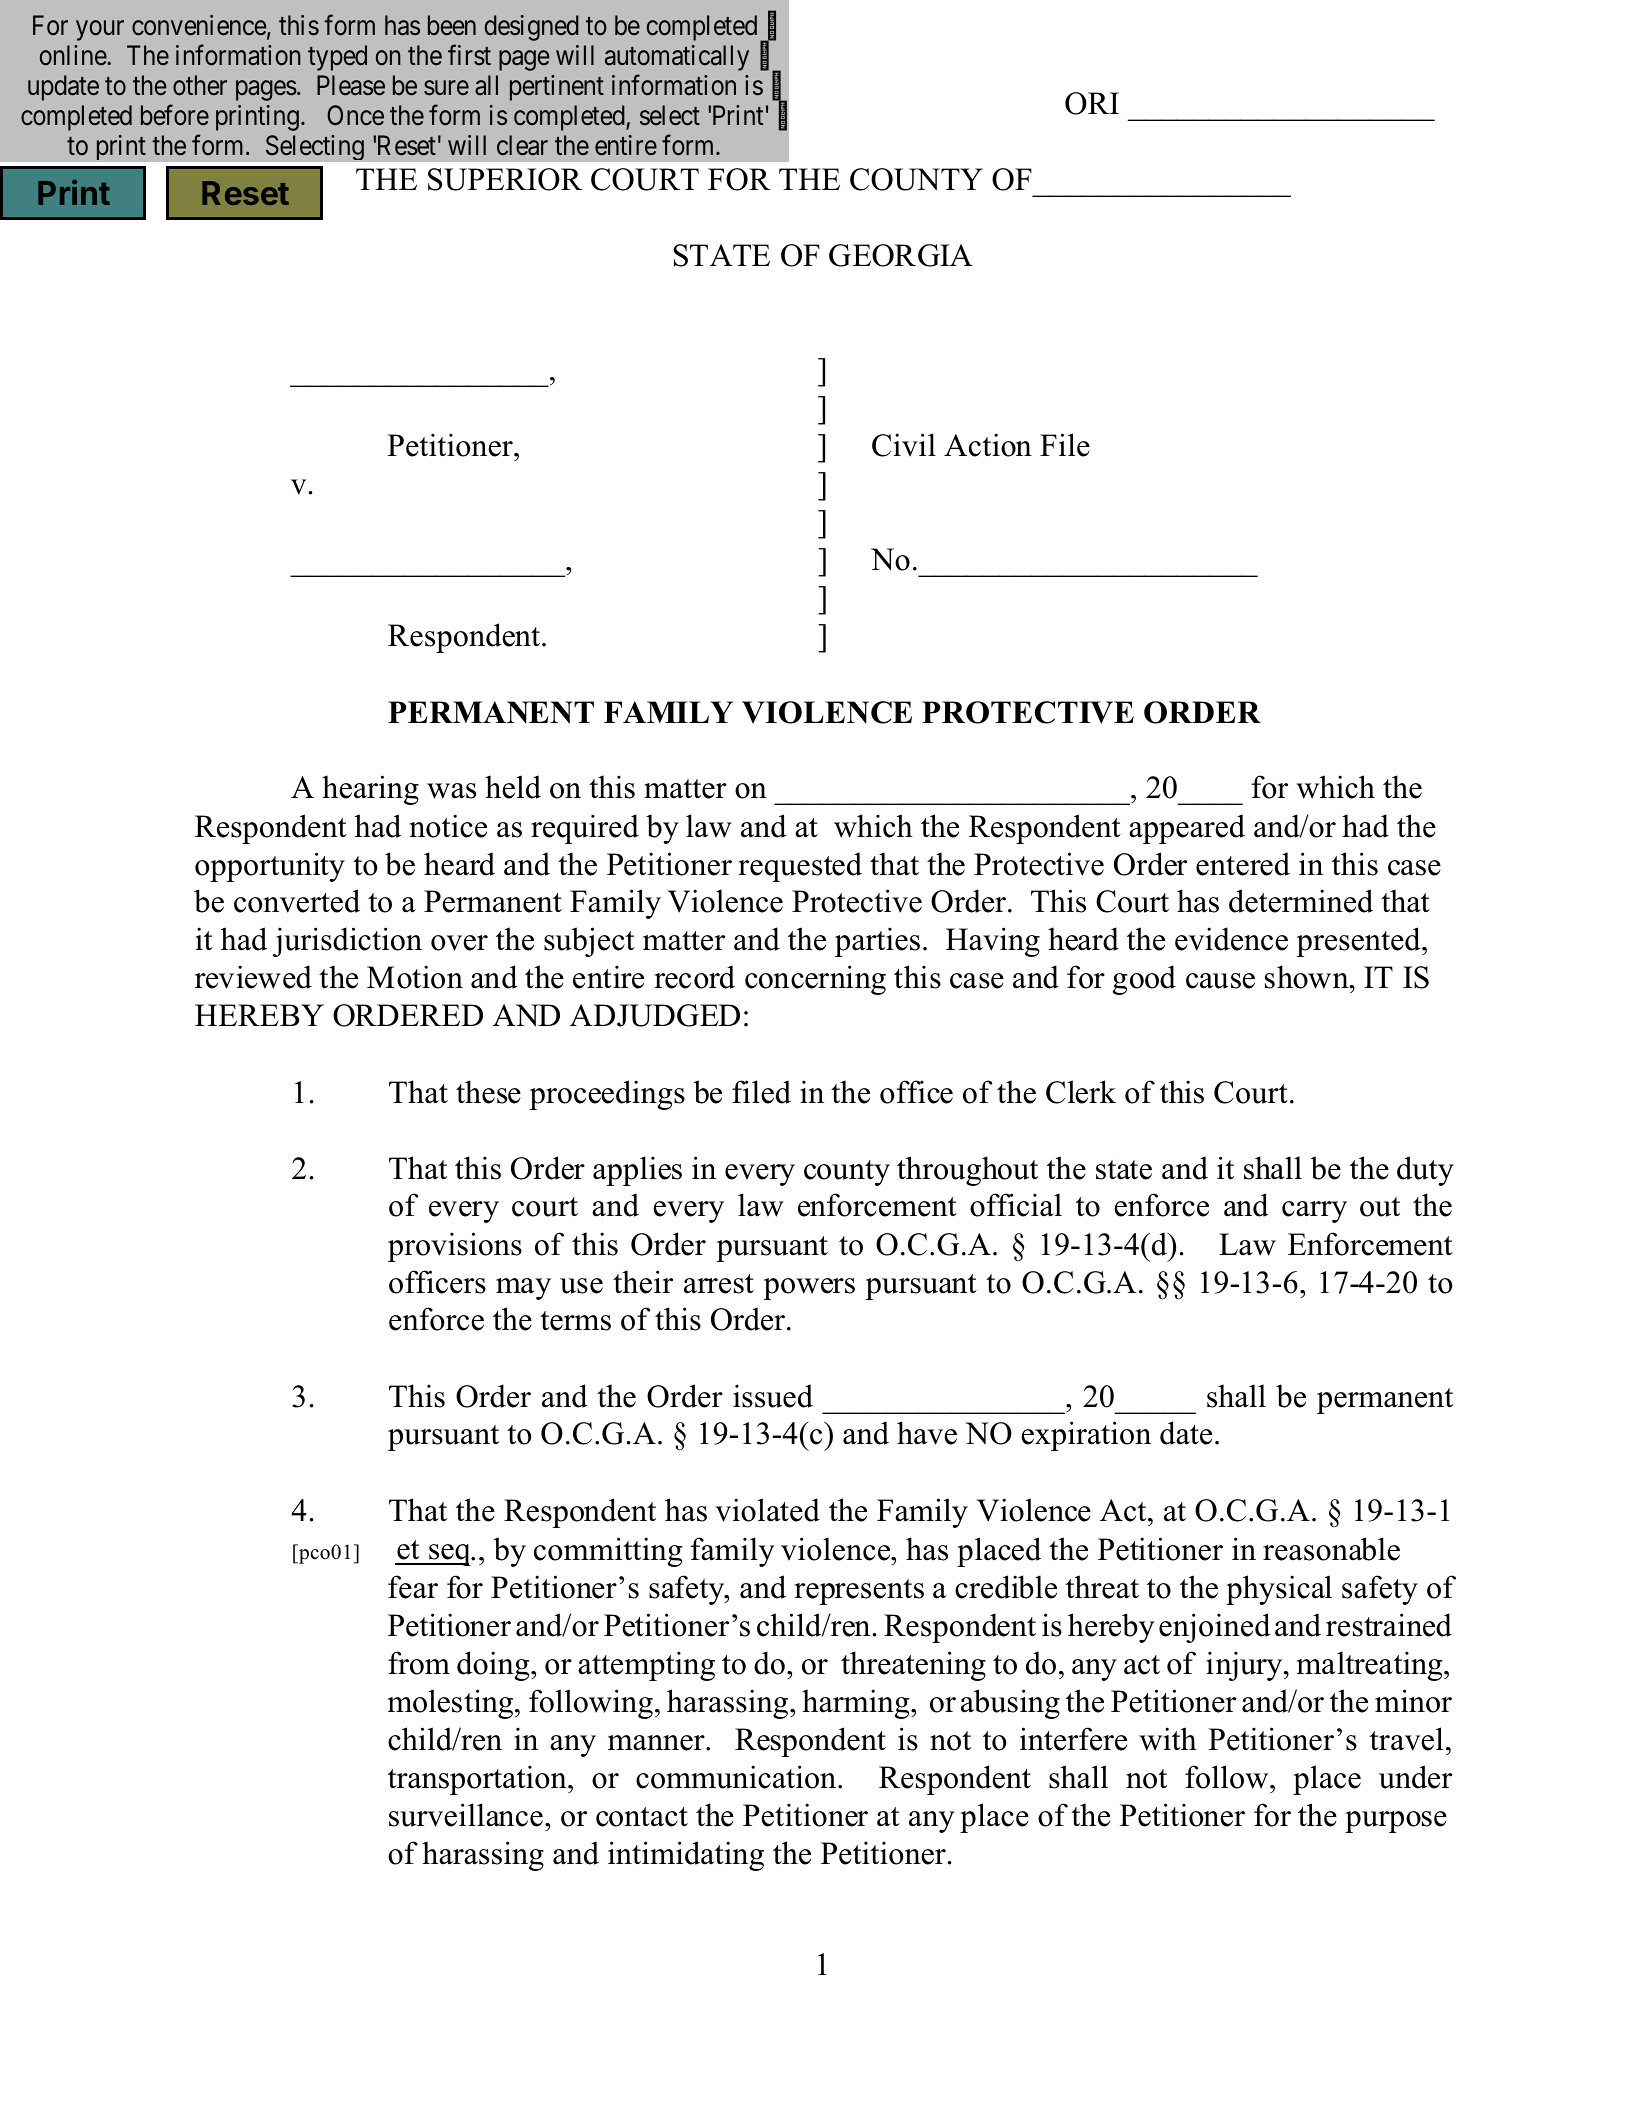 This page has width=1645, height=2128. Describe the element at coordinates (505, 179) in the page. I see `SUPERIOR` at that location.
